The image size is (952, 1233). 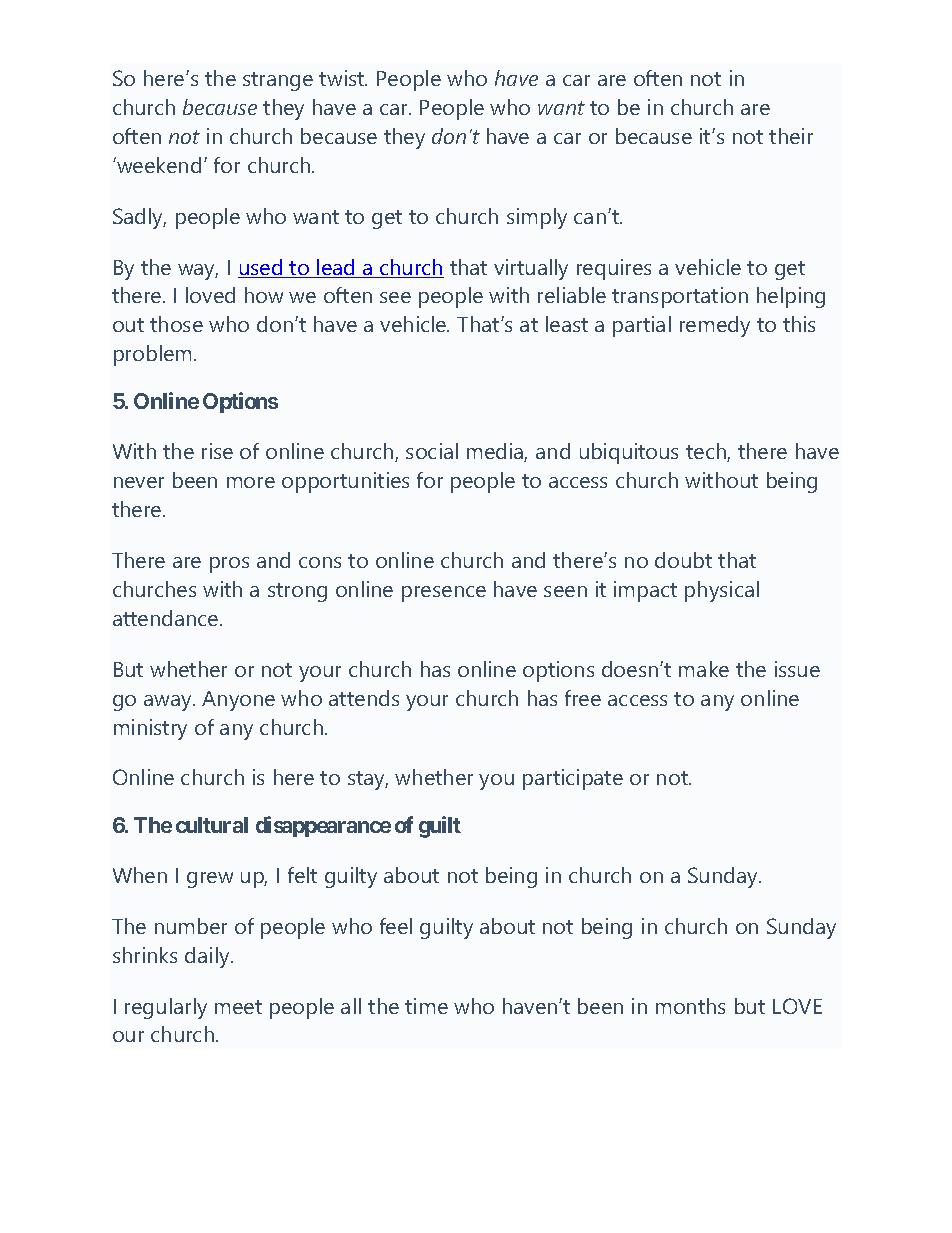 I want to click on twist, so click(x=343, y=78).
